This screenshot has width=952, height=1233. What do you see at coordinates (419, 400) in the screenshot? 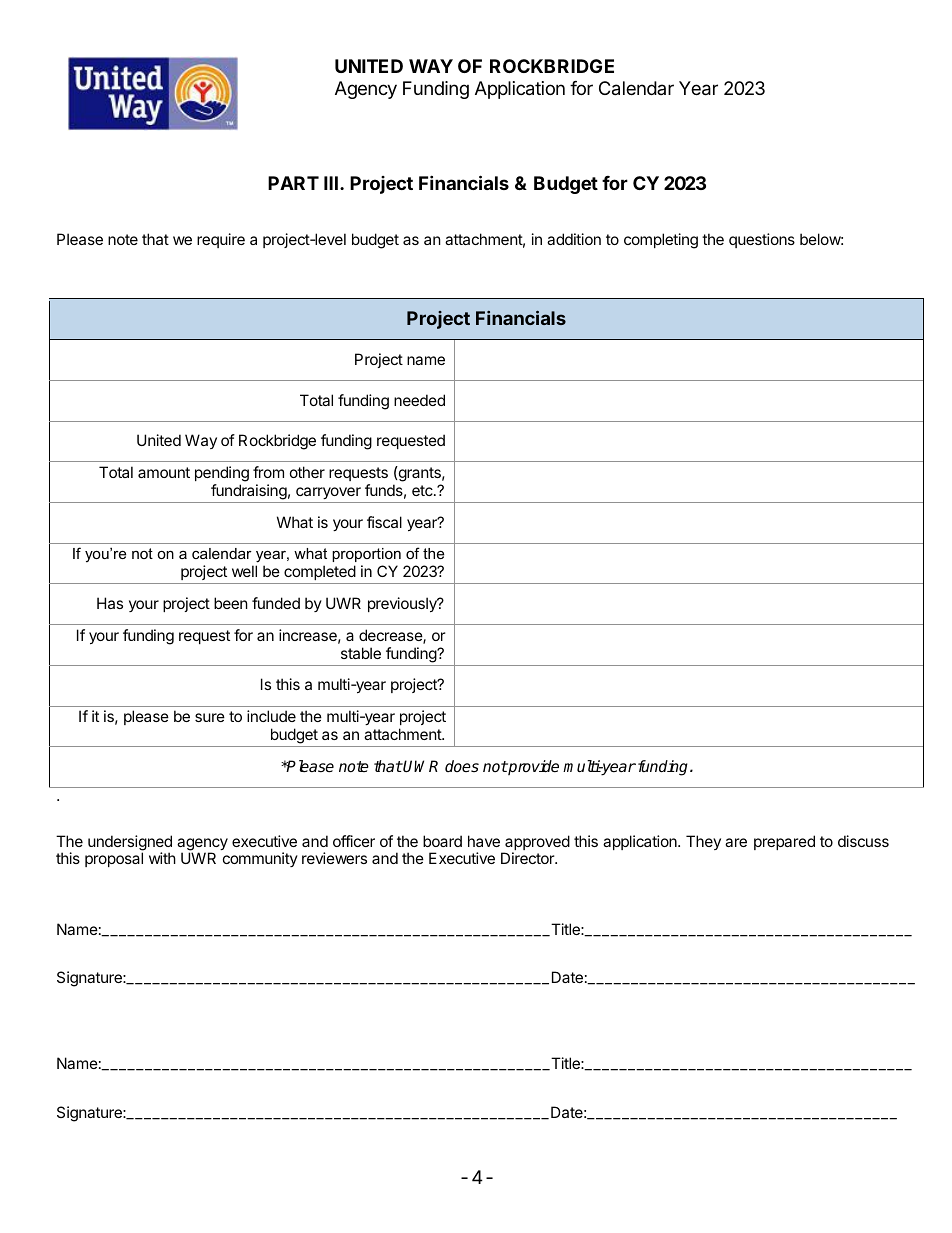
I see `needed` at bounding box center [419, 400].
